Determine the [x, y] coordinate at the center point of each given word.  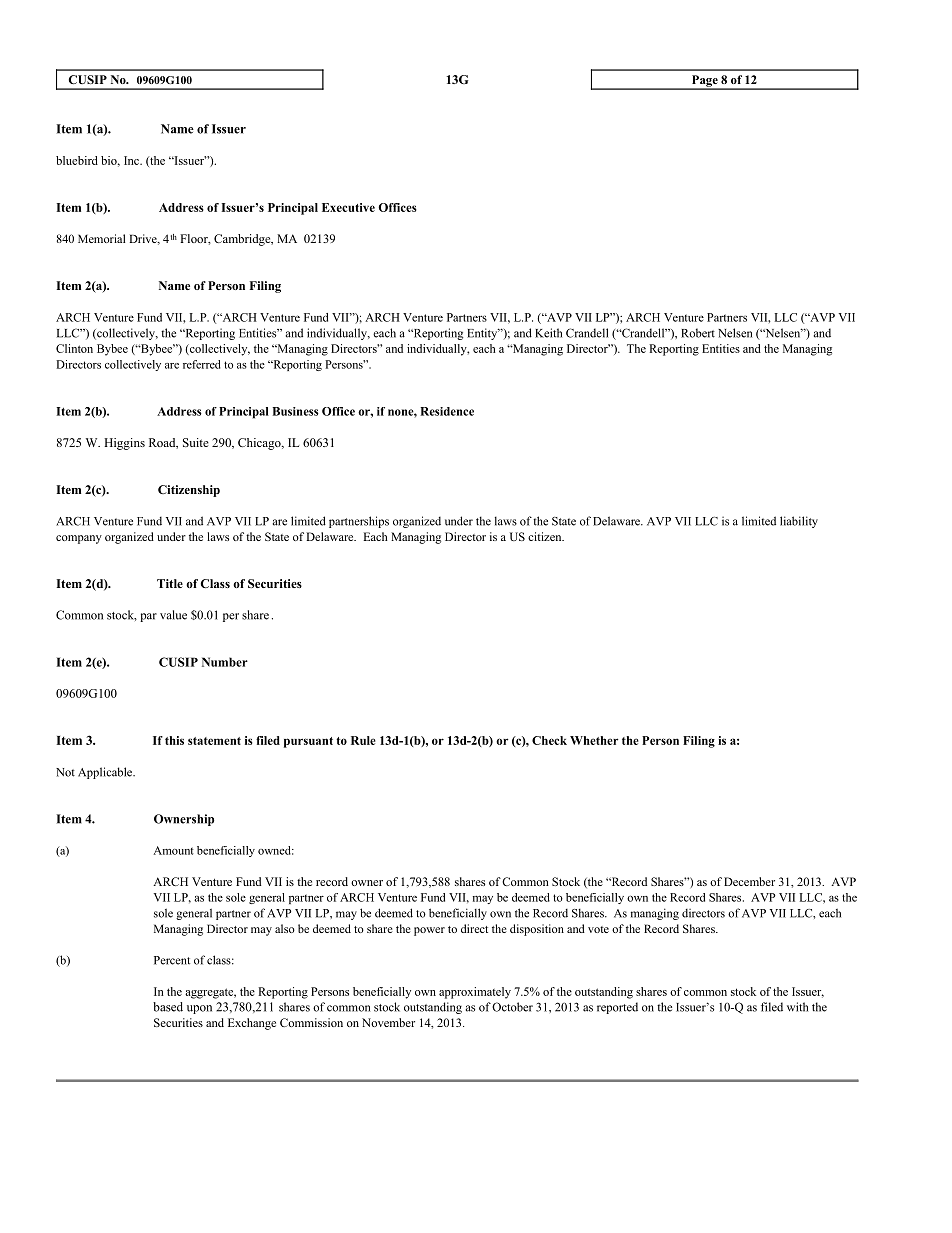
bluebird [77, 160]
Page [704, 82]
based [168, 1007]
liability [799, 522]
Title [170, 583]
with [797, 1007]
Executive [348, 207]
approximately [475, 993]
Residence [447, 411]
